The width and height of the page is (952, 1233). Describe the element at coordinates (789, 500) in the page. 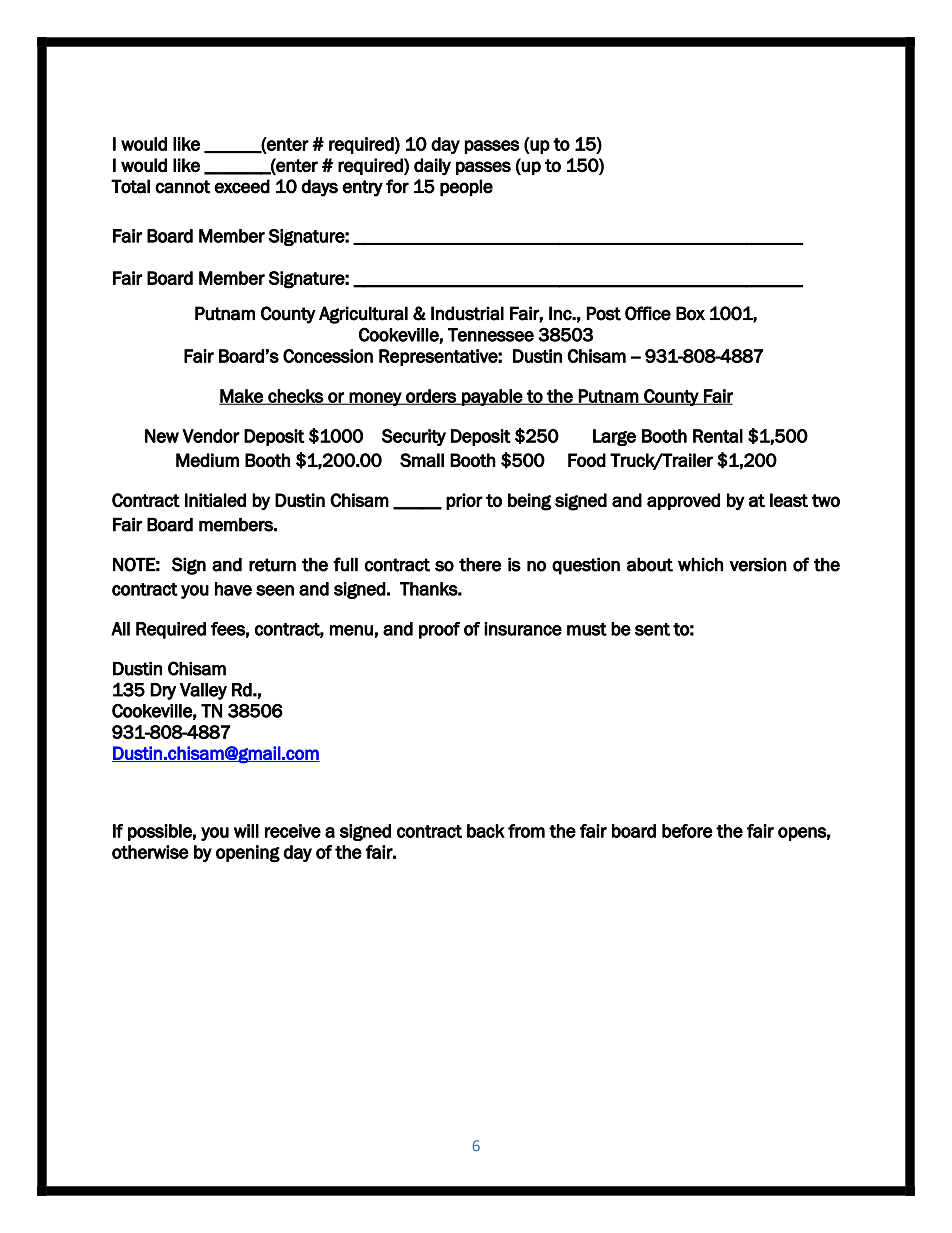

I see `least` at that location.
